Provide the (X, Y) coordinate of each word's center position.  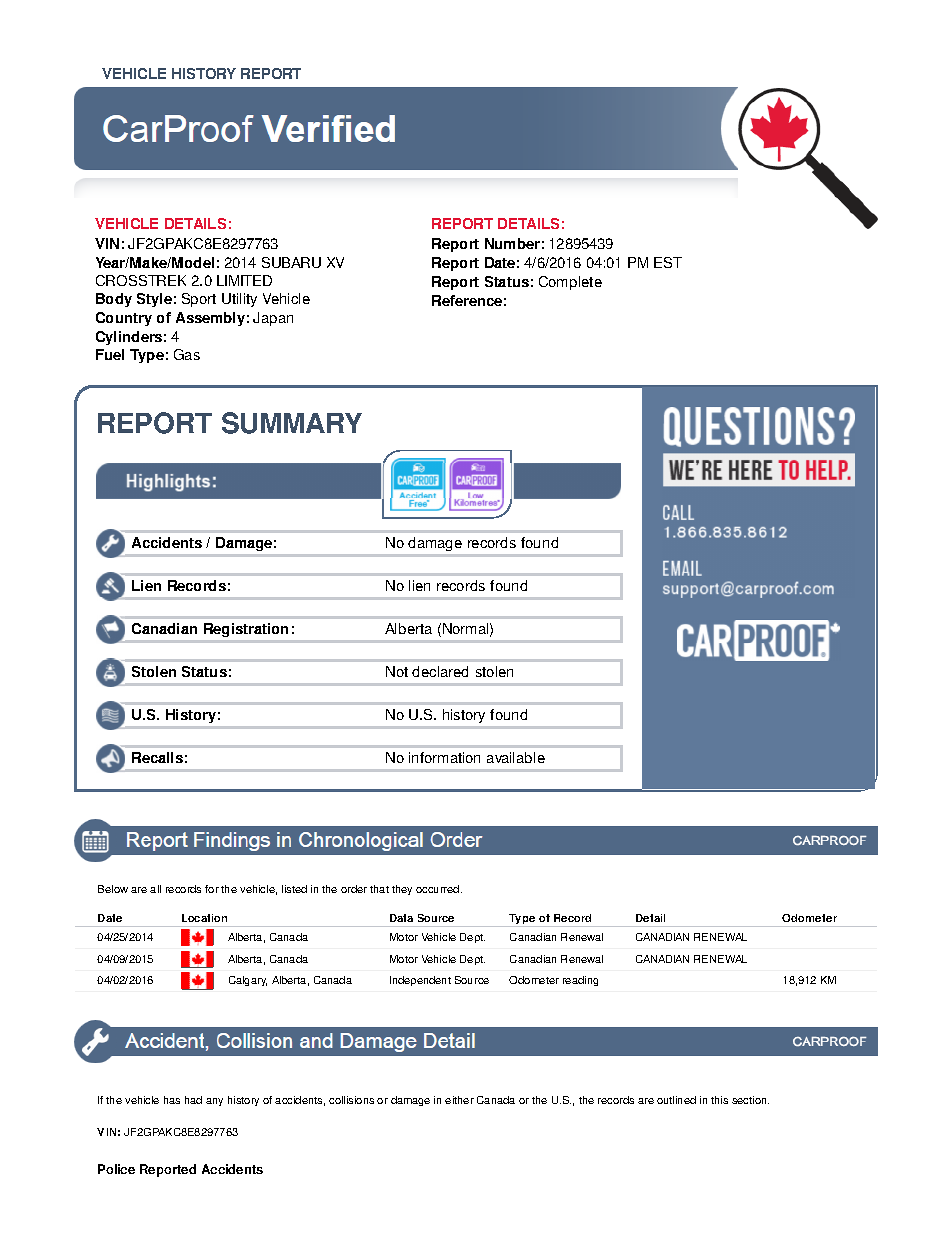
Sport (199, 300)
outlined (676, 1100)
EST (668, 262)
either (459, 1100)
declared (440, 671)
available (516, 757)
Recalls (157, 757)
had (193, 1100)
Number (512, 243)
